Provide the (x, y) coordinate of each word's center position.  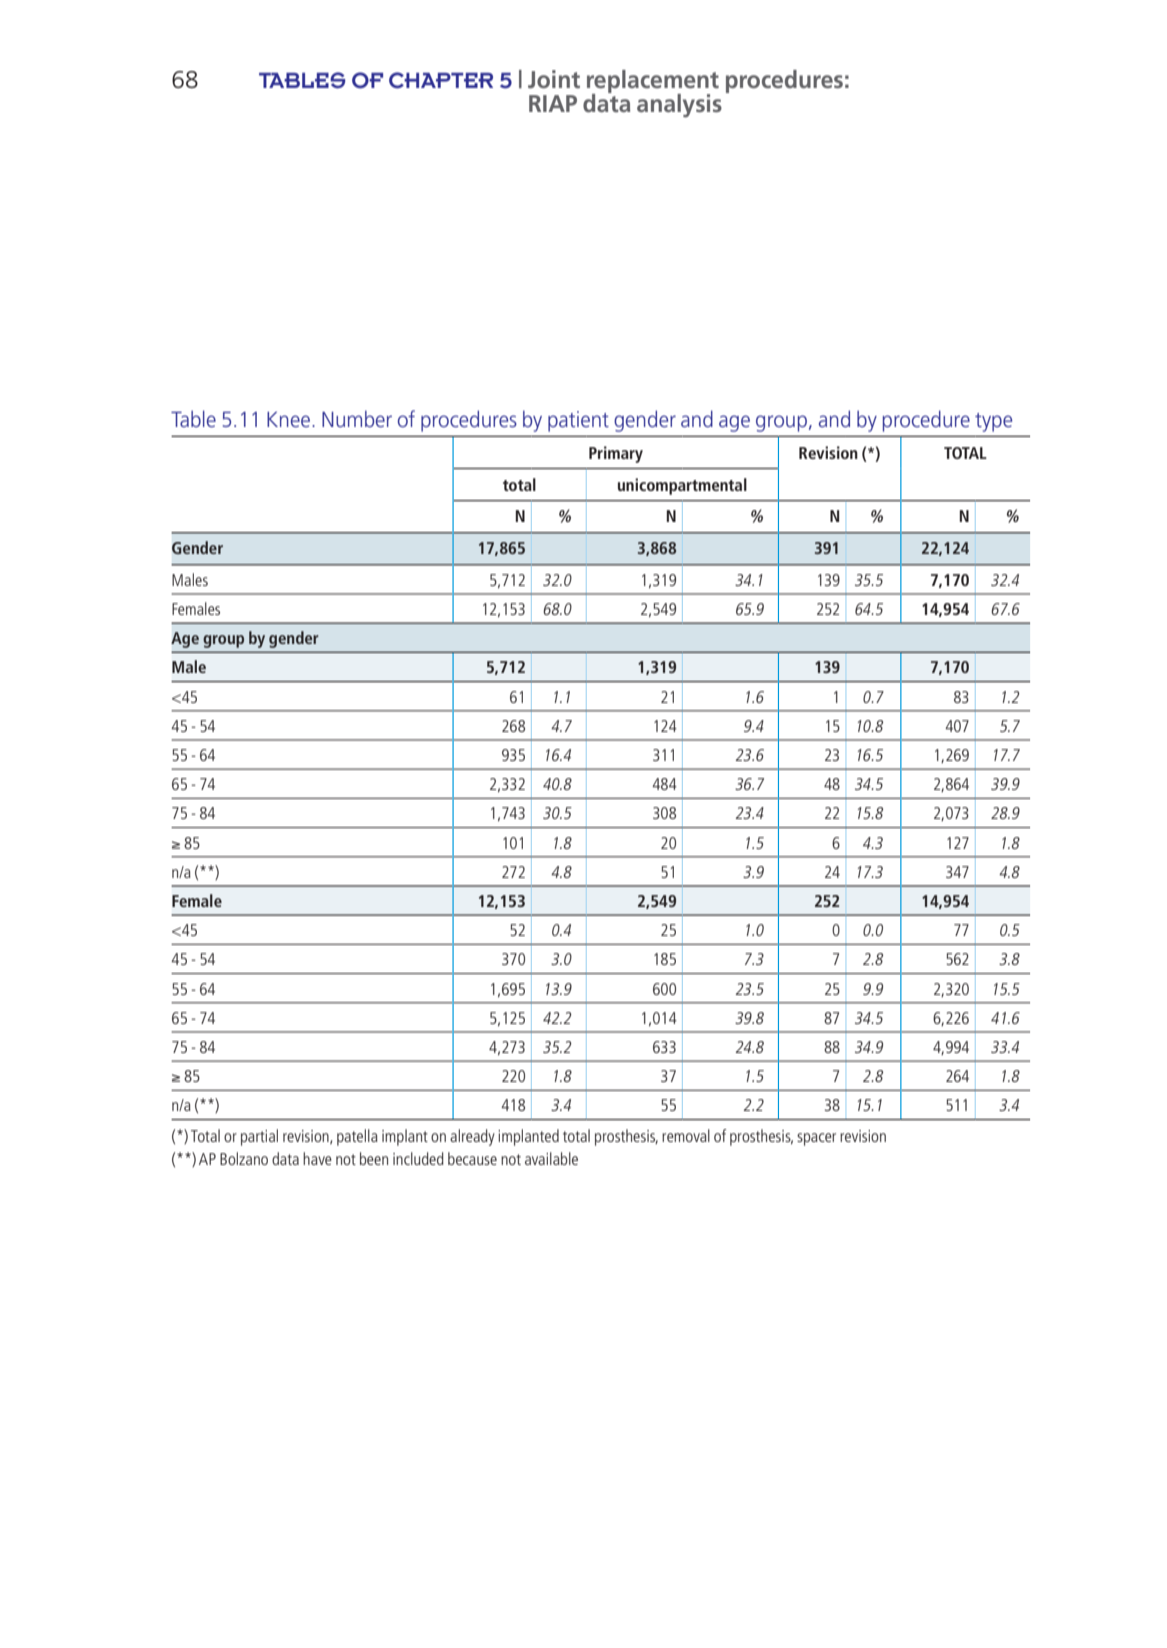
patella (357, 1137)
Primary (616, 454)
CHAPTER (441, 80)
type (993, 422)
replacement (653, 83)
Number (357, 418)
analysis (679, 106)
